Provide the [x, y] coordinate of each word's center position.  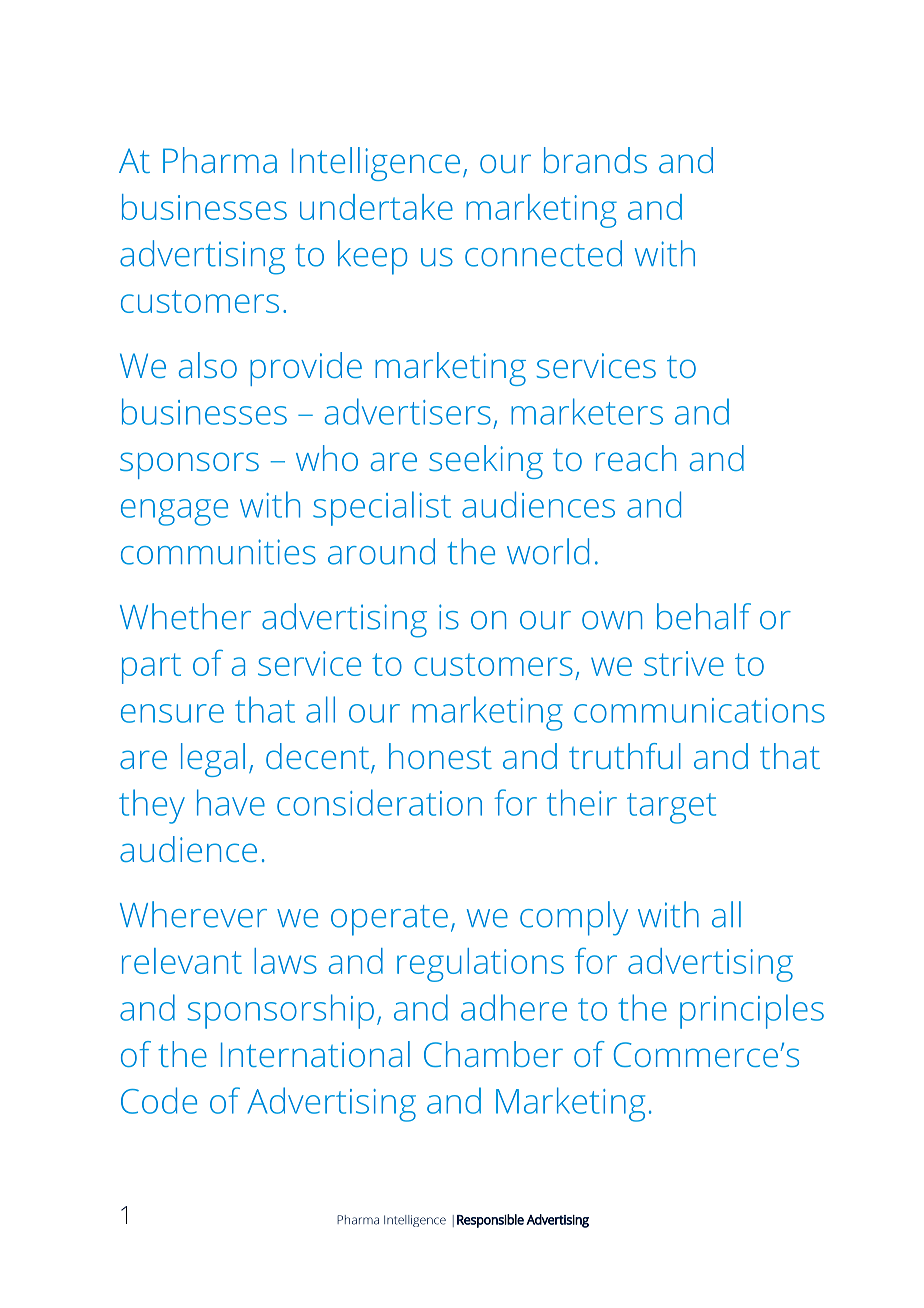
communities [218, 552]
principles [752, 1011]
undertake [376, 207]
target [671, 808]
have [231, 802]
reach [636, 458]
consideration [379, 802]
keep [372, 257]
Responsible [490, 1221]
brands [595, 160]
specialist [382, 508]
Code [159, 1100]
